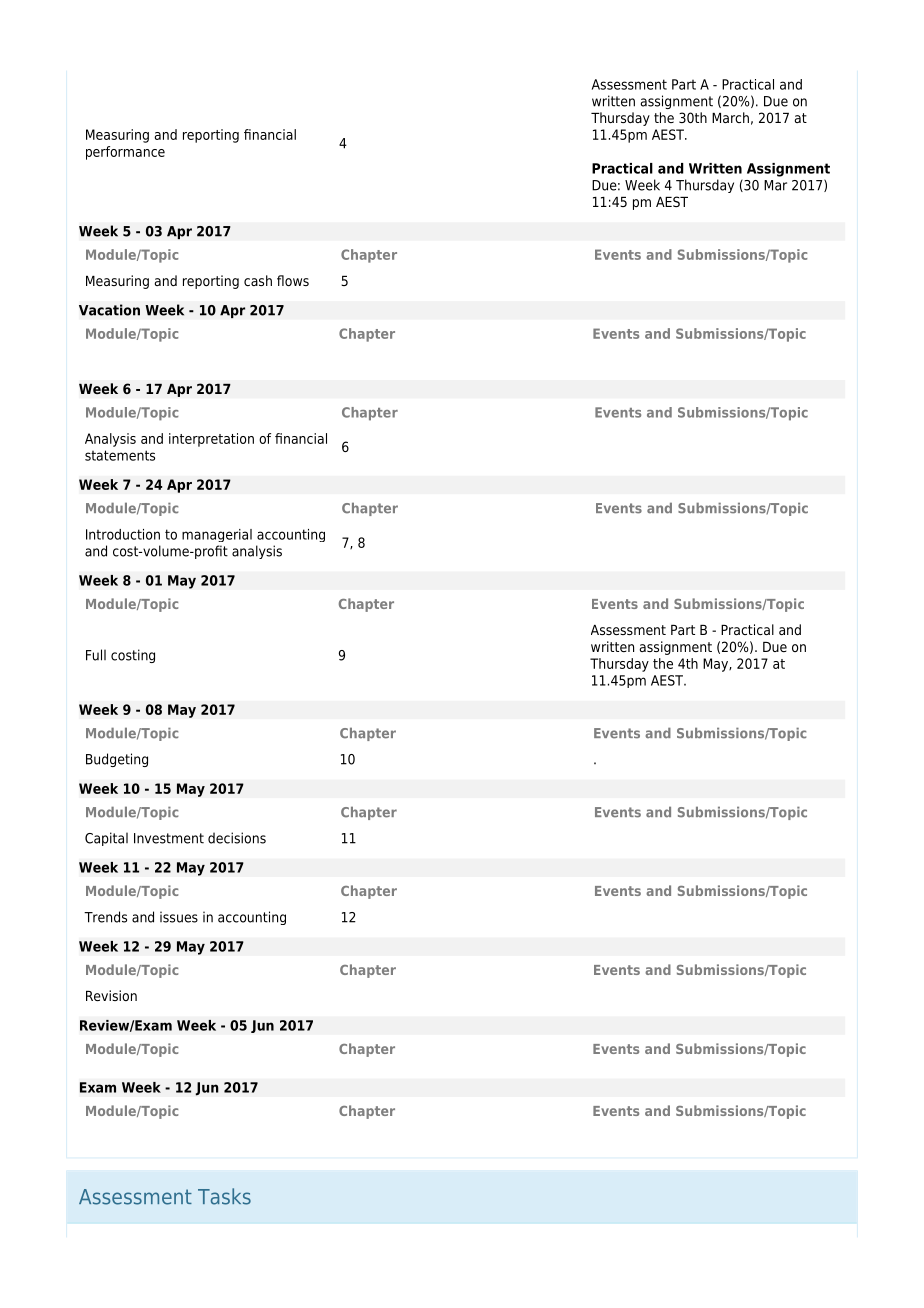 This screenshot has width=924, height=1308. I want to click on Trends, so click(105, 917).
